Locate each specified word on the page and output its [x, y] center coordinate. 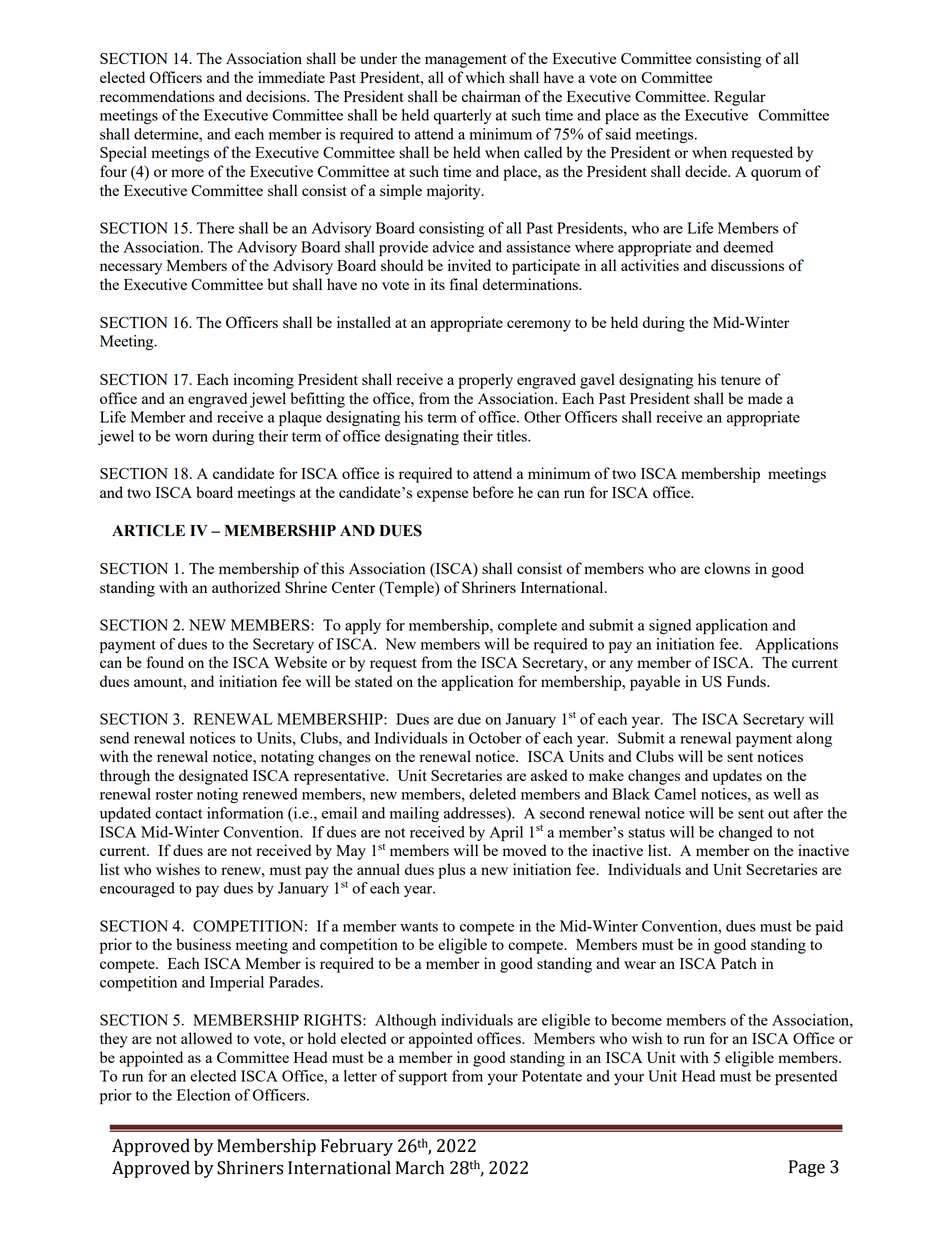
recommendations [157, 96]
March [420, 1167]
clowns [727, 568]
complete [527, 626]
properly [485, 381]
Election [204, 1095]
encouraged [137, 889]
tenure [741, 380]
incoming [263, 381]
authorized [246, 587]
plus [451, 871]
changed [746, 833]
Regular [740, 98]
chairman [491, 96]
